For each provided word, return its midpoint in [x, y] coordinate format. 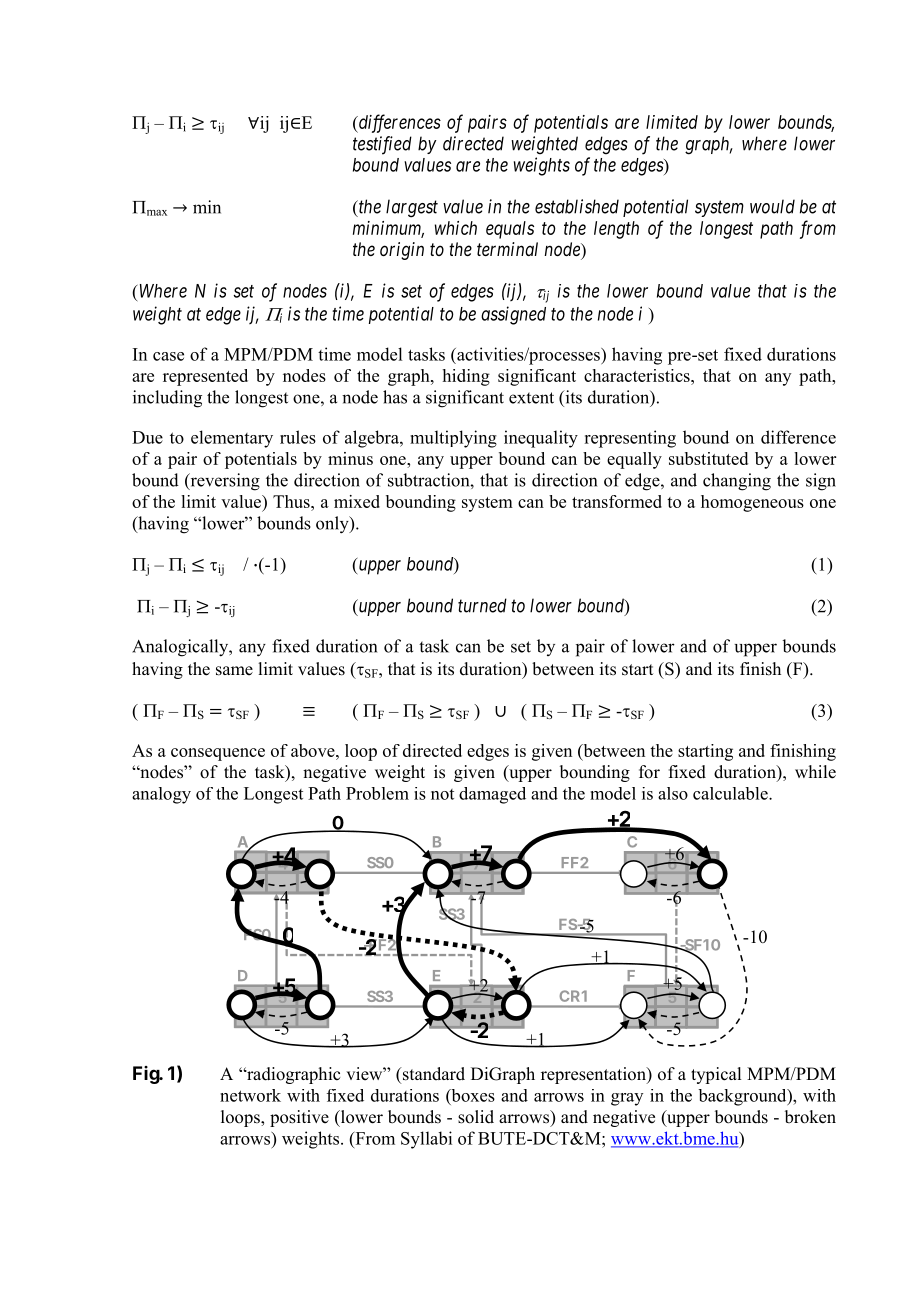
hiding [466, 377]
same [234, 671]
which [456, 228]
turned [482, 605]
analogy [161, 795]
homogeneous [752, 503]
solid [476, 1117]
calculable [731, 793]
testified [382, 145]
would [772, 206]
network [250, 1095]
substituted [708, 458]
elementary [232, 439]
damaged [492, 795]
